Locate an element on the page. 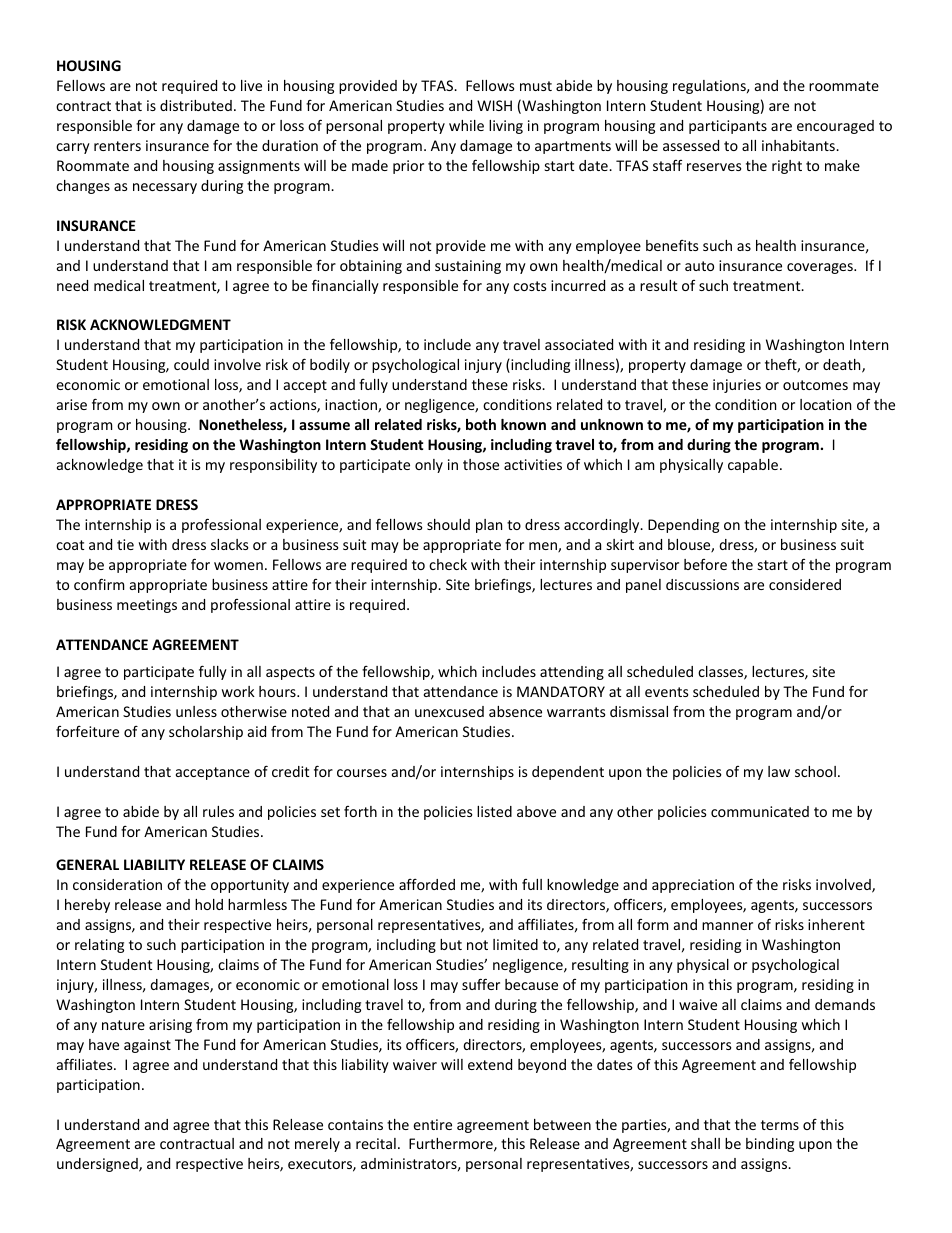 The height and width of the page is (1233, 952). entire is located at coordinates (432, 1124).
